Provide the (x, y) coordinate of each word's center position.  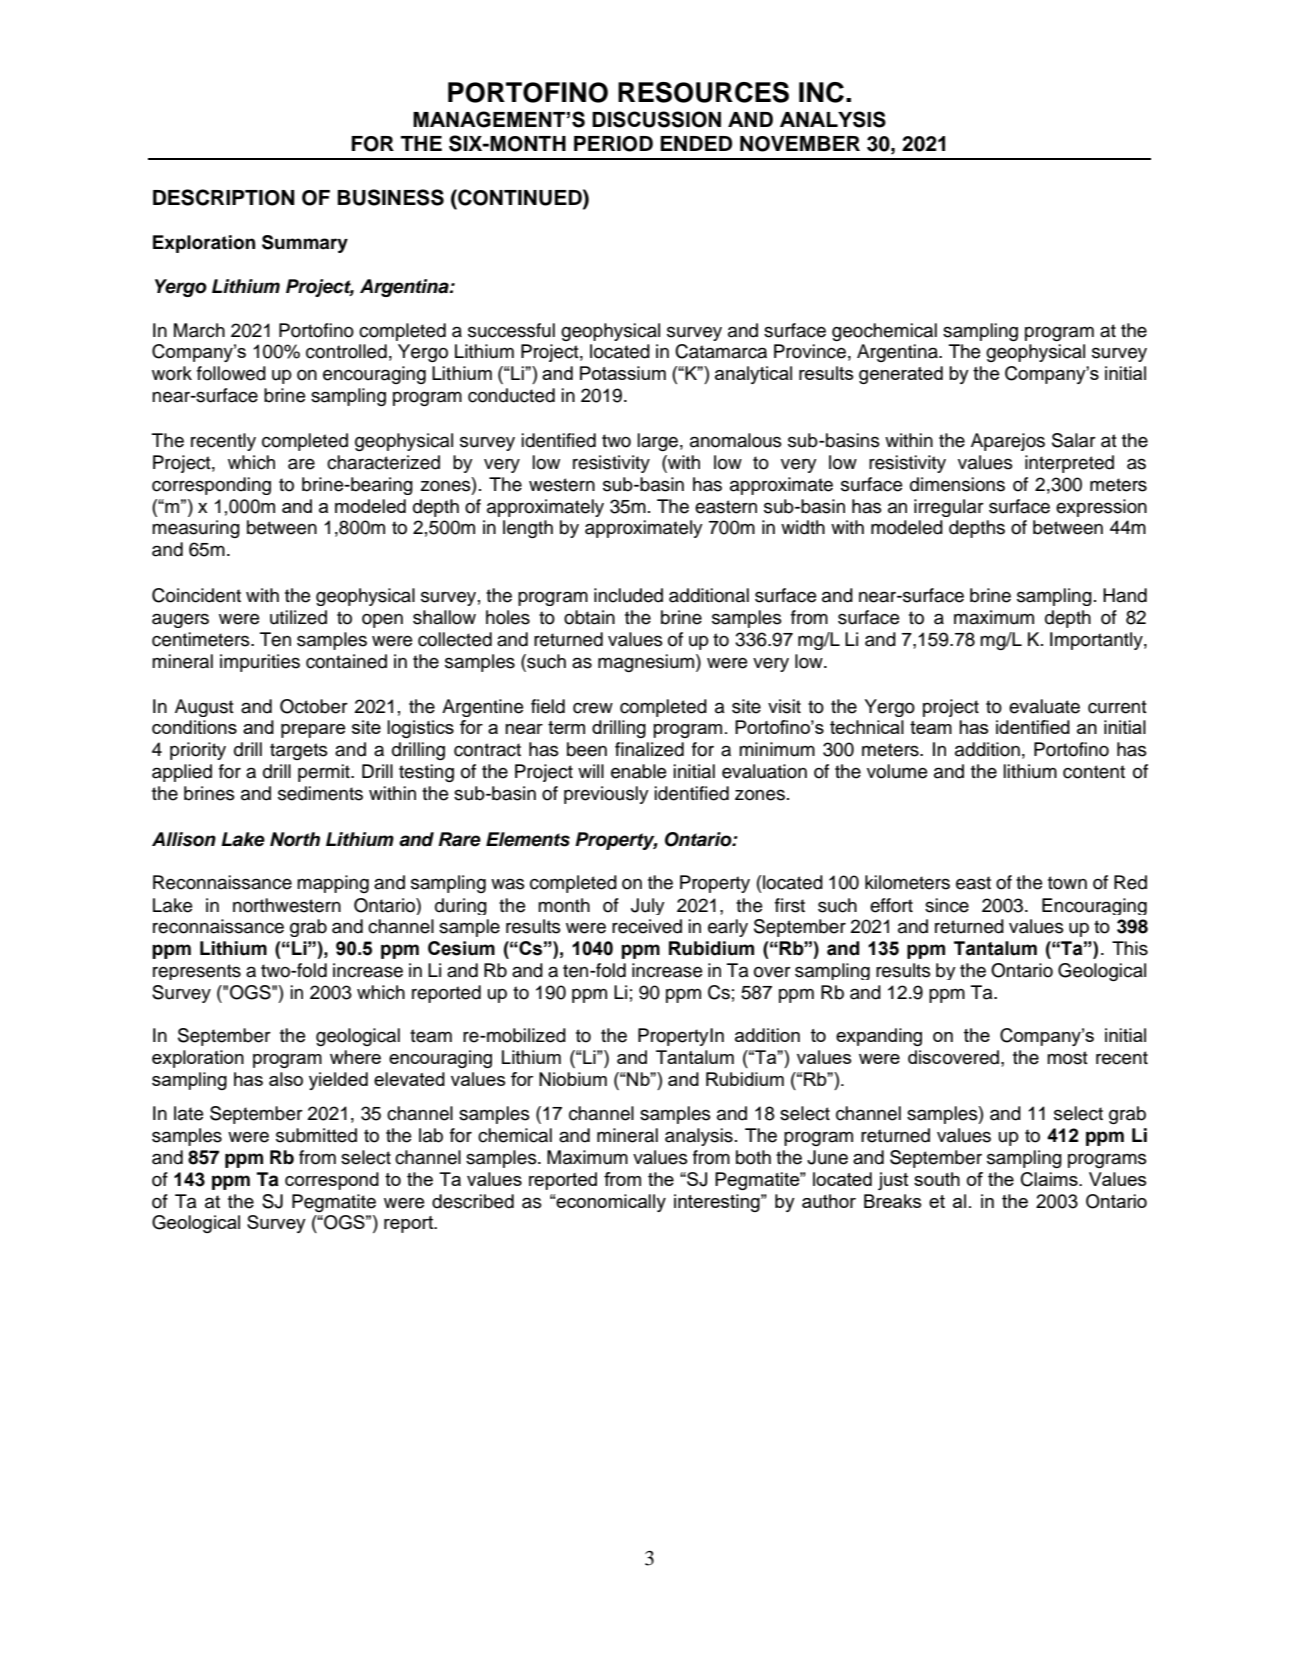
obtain (589, 617)
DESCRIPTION (223, 197)
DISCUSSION (656, 119)
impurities (260, 663)
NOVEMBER (800, 144)
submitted (316, 1135)
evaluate (1044, 706)
